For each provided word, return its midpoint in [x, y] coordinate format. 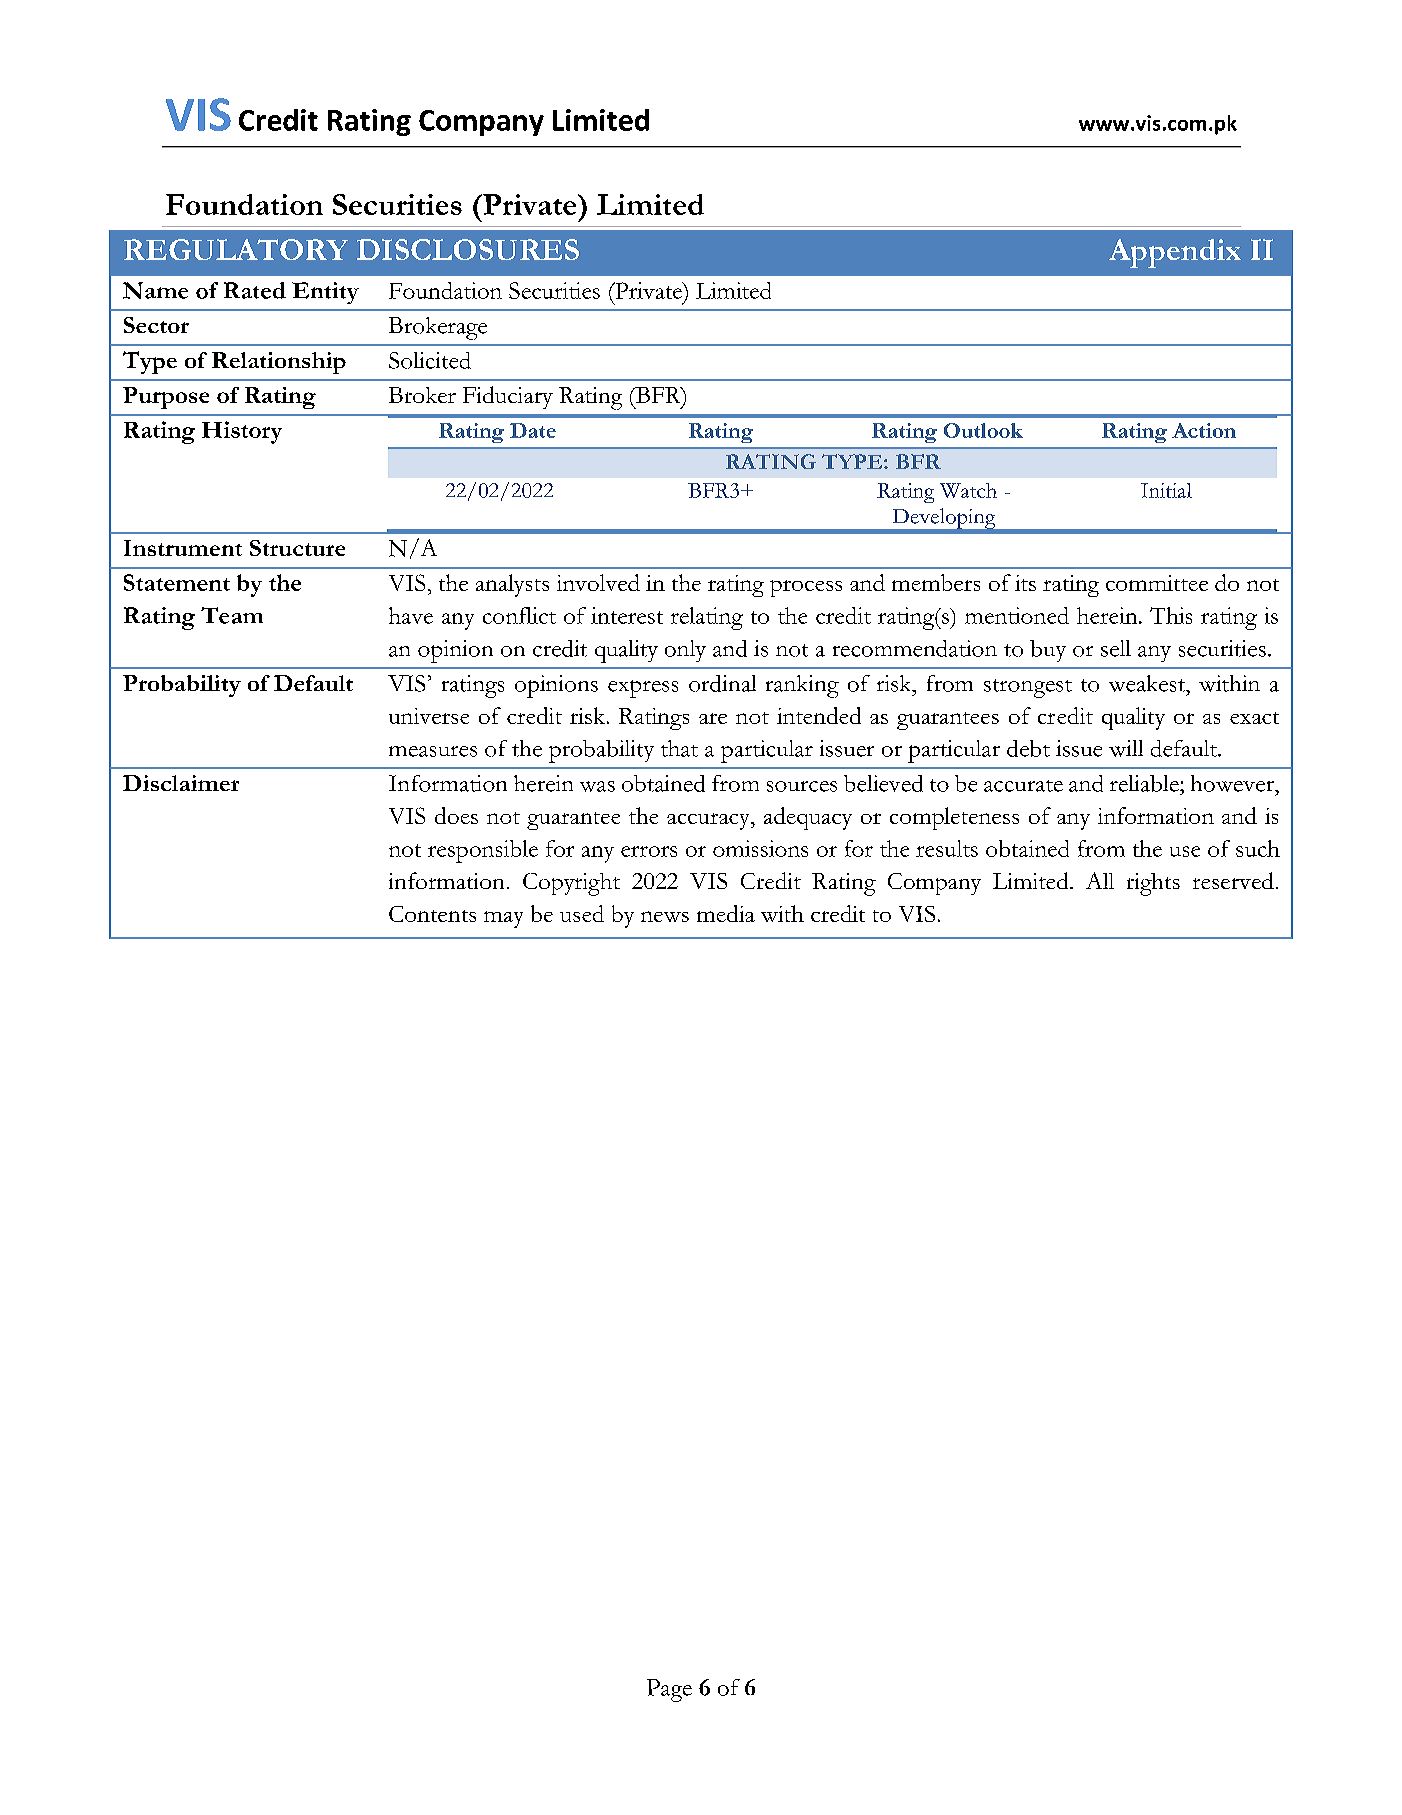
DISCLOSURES [468, 249]
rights [1153, 884]
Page [669, 1690]
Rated [255, 290]
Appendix [1175, 253]
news [665, 916]
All [1100, 880]
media [726, 913]
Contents [432, 914]
